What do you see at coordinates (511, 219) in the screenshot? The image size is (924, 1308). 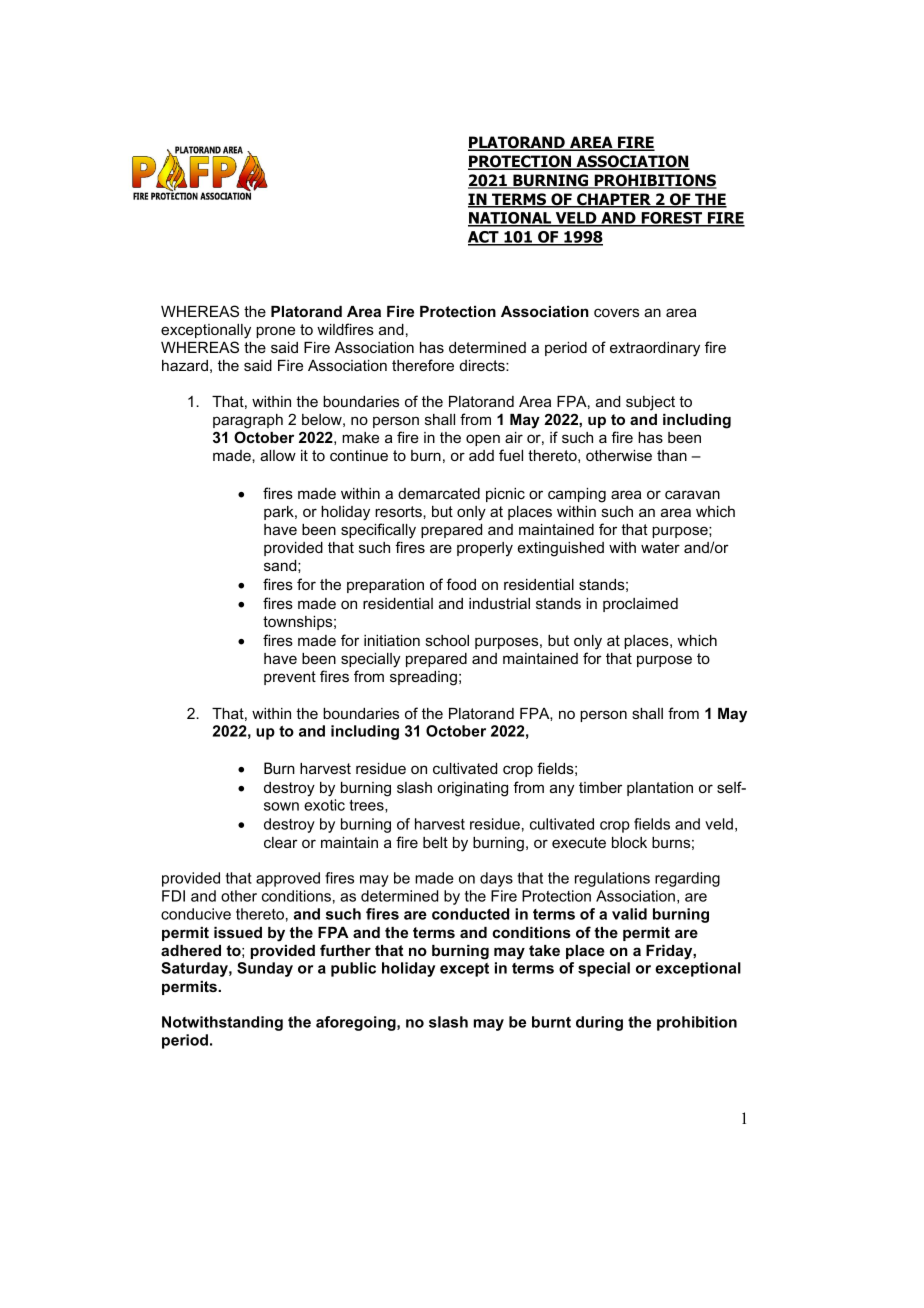 I see `NATIONAL` at bounding box center [511, 219].
